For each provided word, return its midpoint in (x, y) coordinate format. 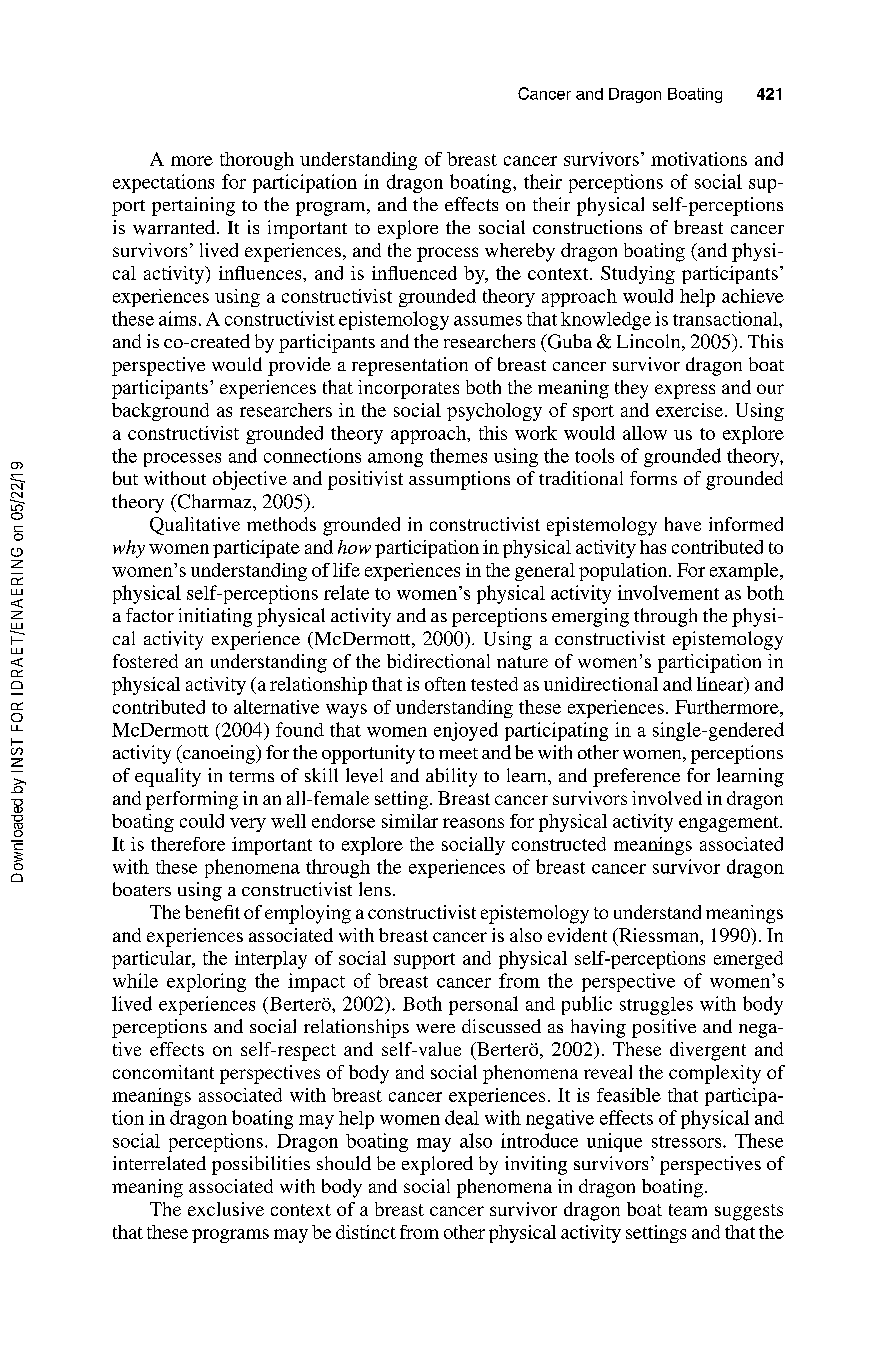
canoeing (218, 754)
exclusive (226, 1209)
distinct (366, 1232)
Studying (638, 275)
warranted (174, 227)
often (445, 684)
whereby (520, 252)
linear (721, 685)
